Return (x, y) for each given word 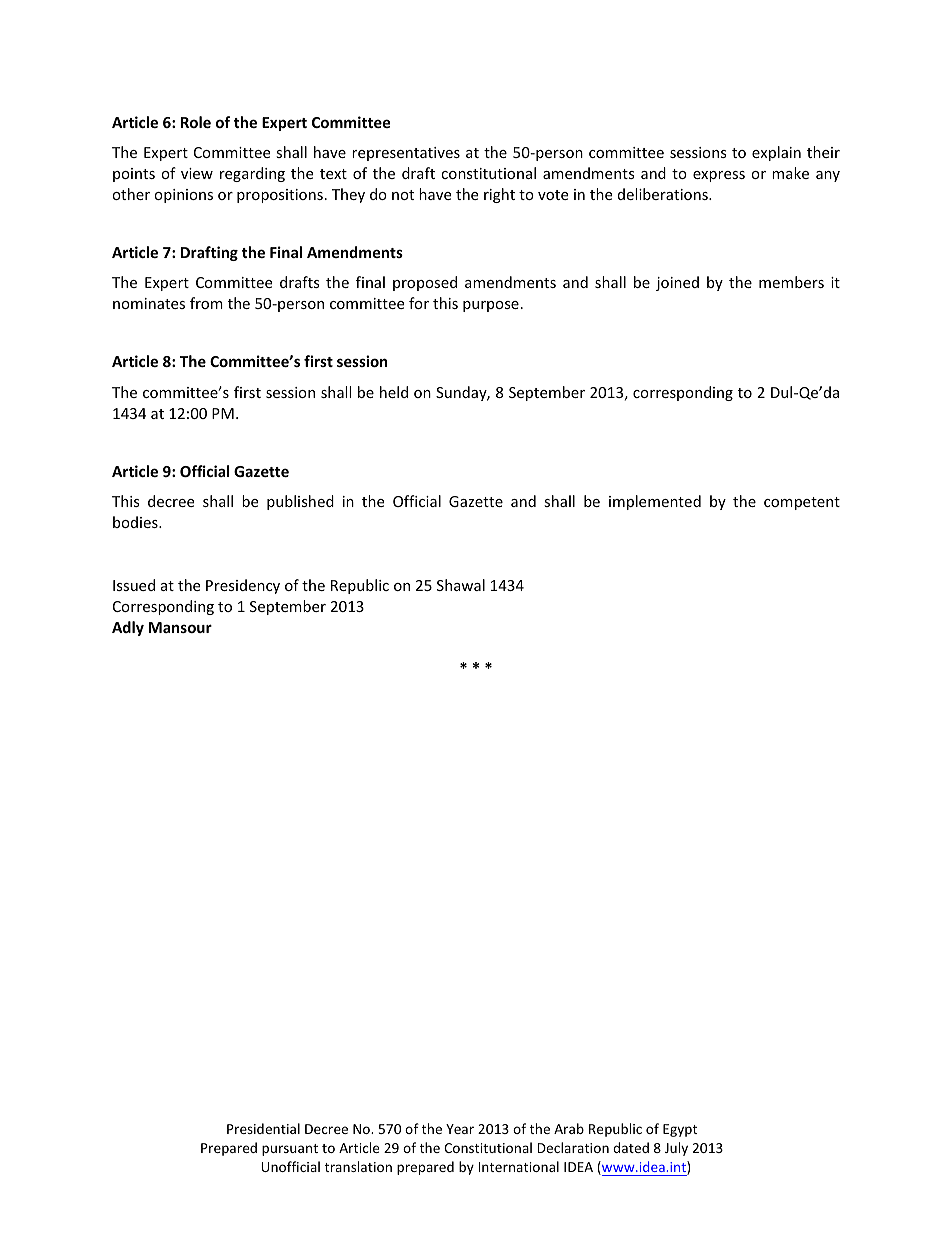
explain (776, 153)
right (499, 195)
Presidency (243, 586)
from (206, 303)
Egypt (680, 1130)
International (518, 1166)
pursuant (290, 1150)
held (394, 392)
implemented (655, 502)
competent (802, 503)
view (197, 173)
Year (460, 1129)
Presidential (263, 1128)
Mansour (180, 627)
